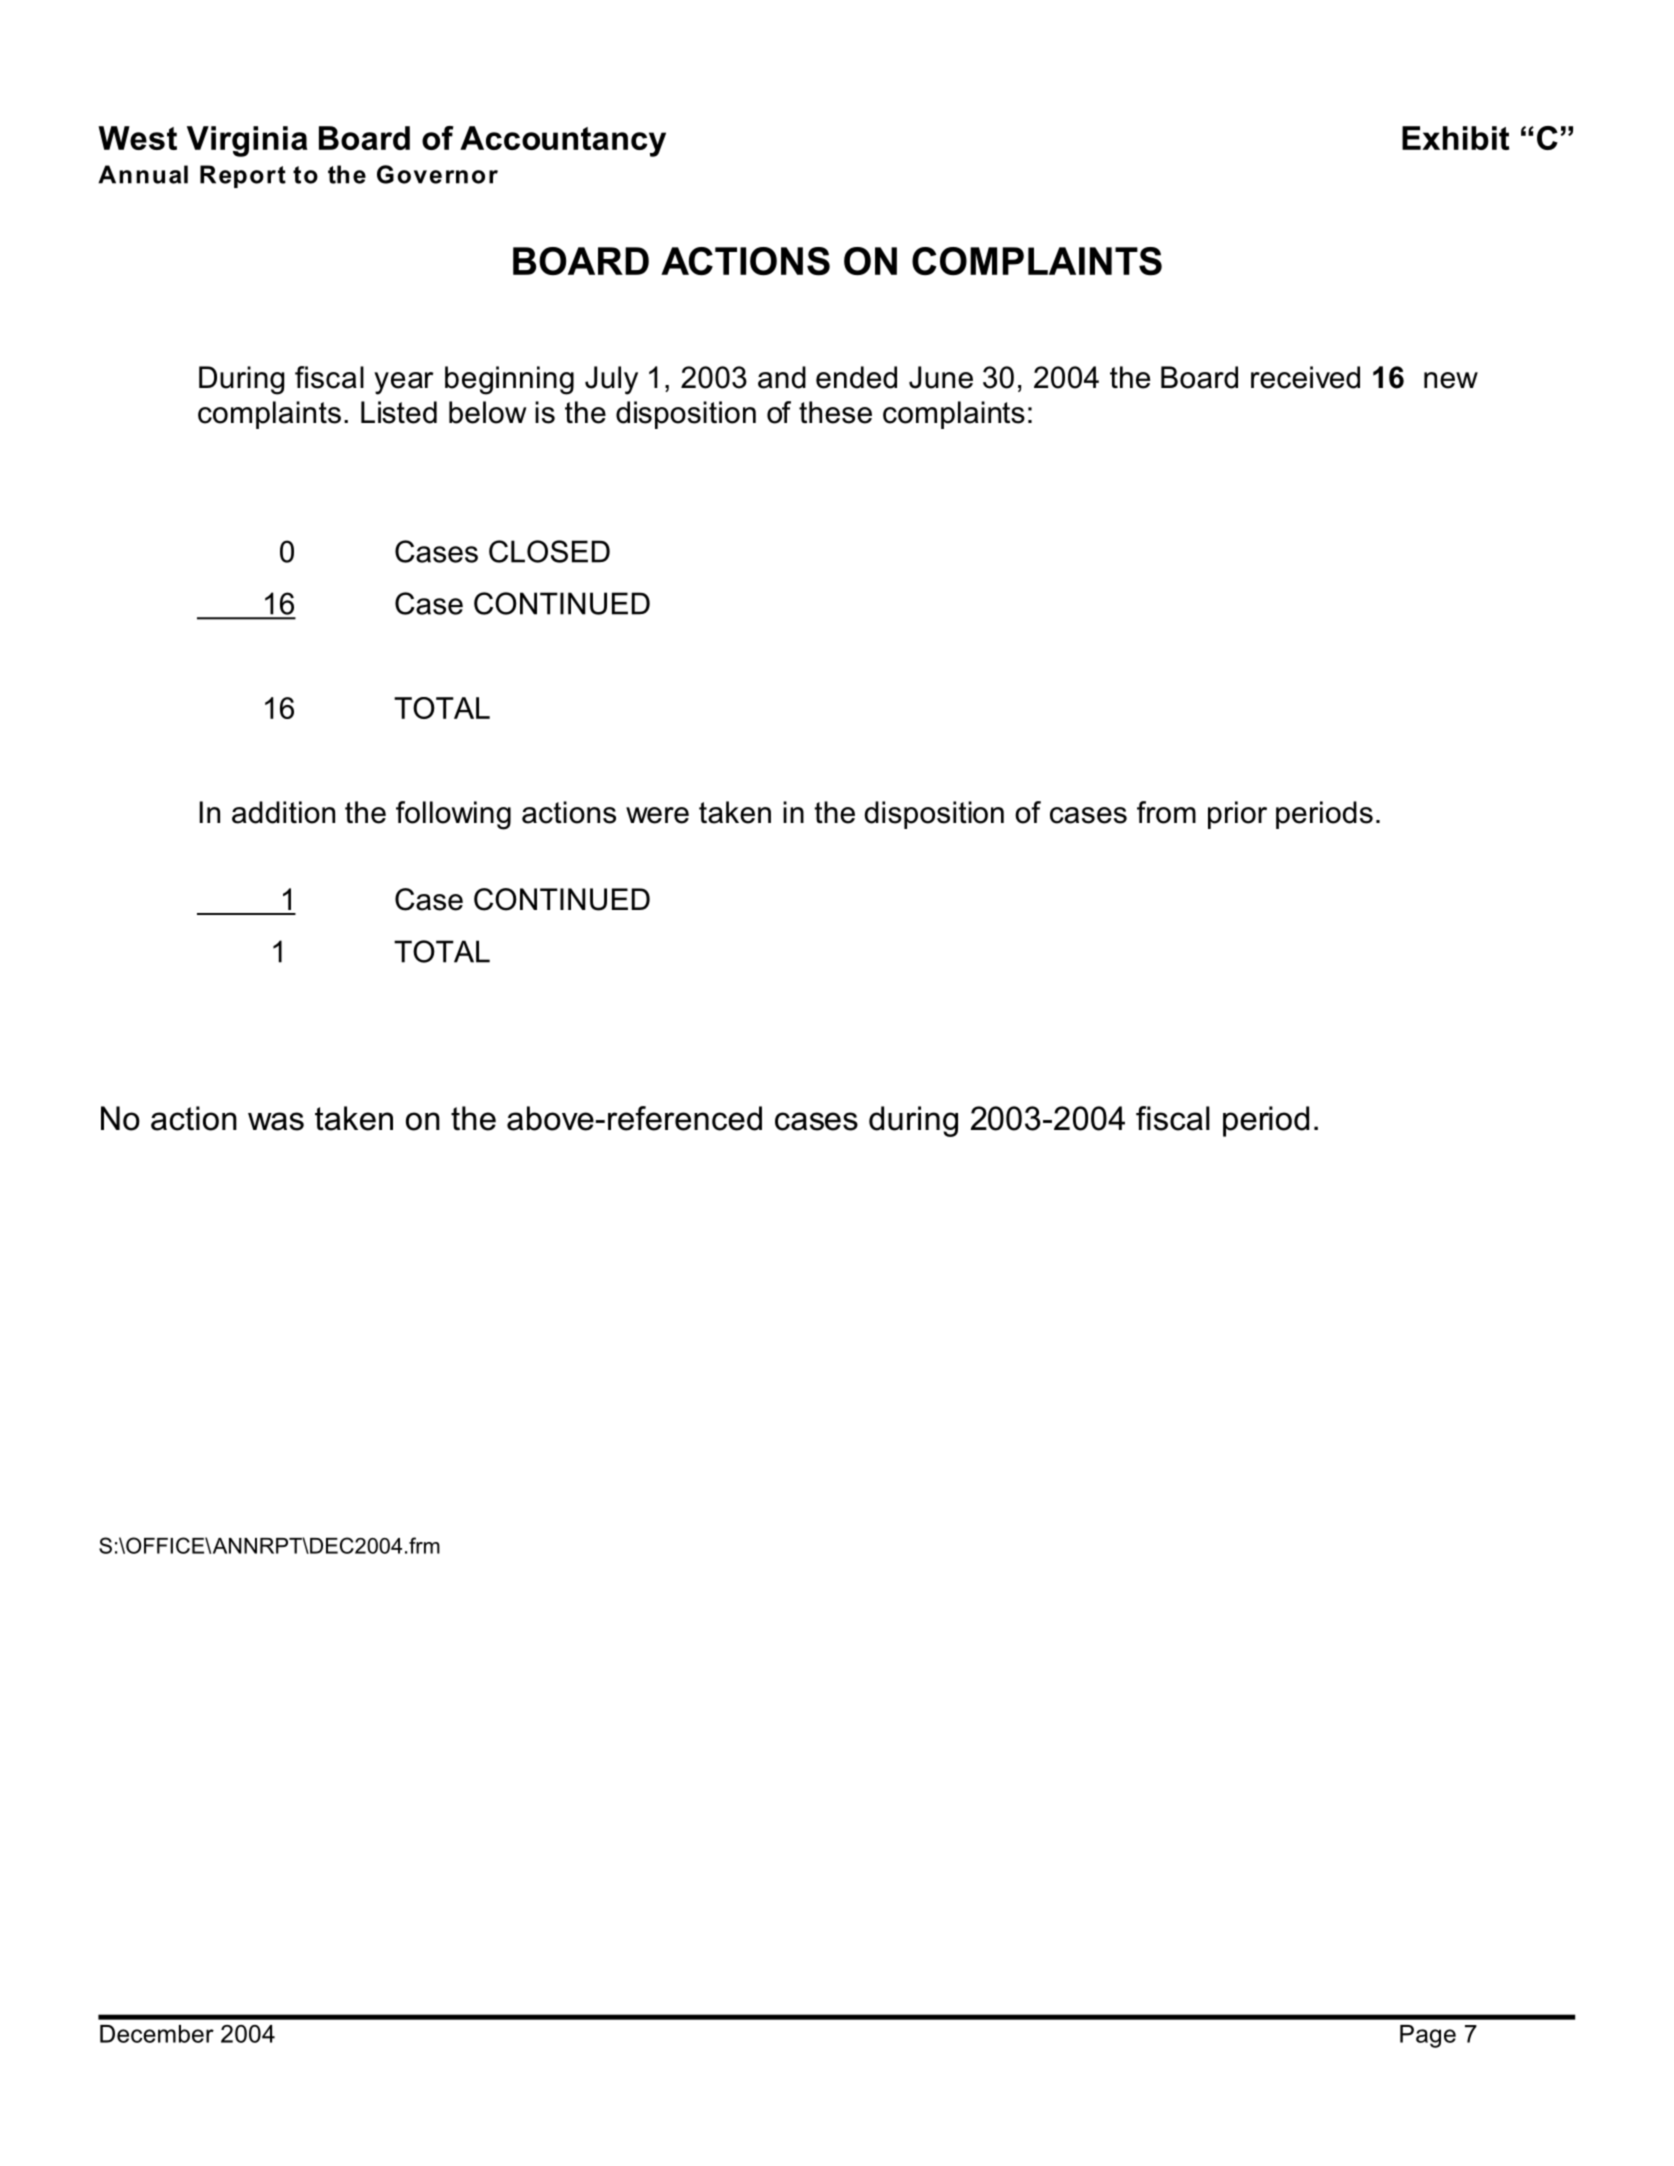 The image size is (1674, 2166). What do you see at coordinates (563, 141) in the screenshot?
I see `Accountancy` at bounding box center [563, 141].
